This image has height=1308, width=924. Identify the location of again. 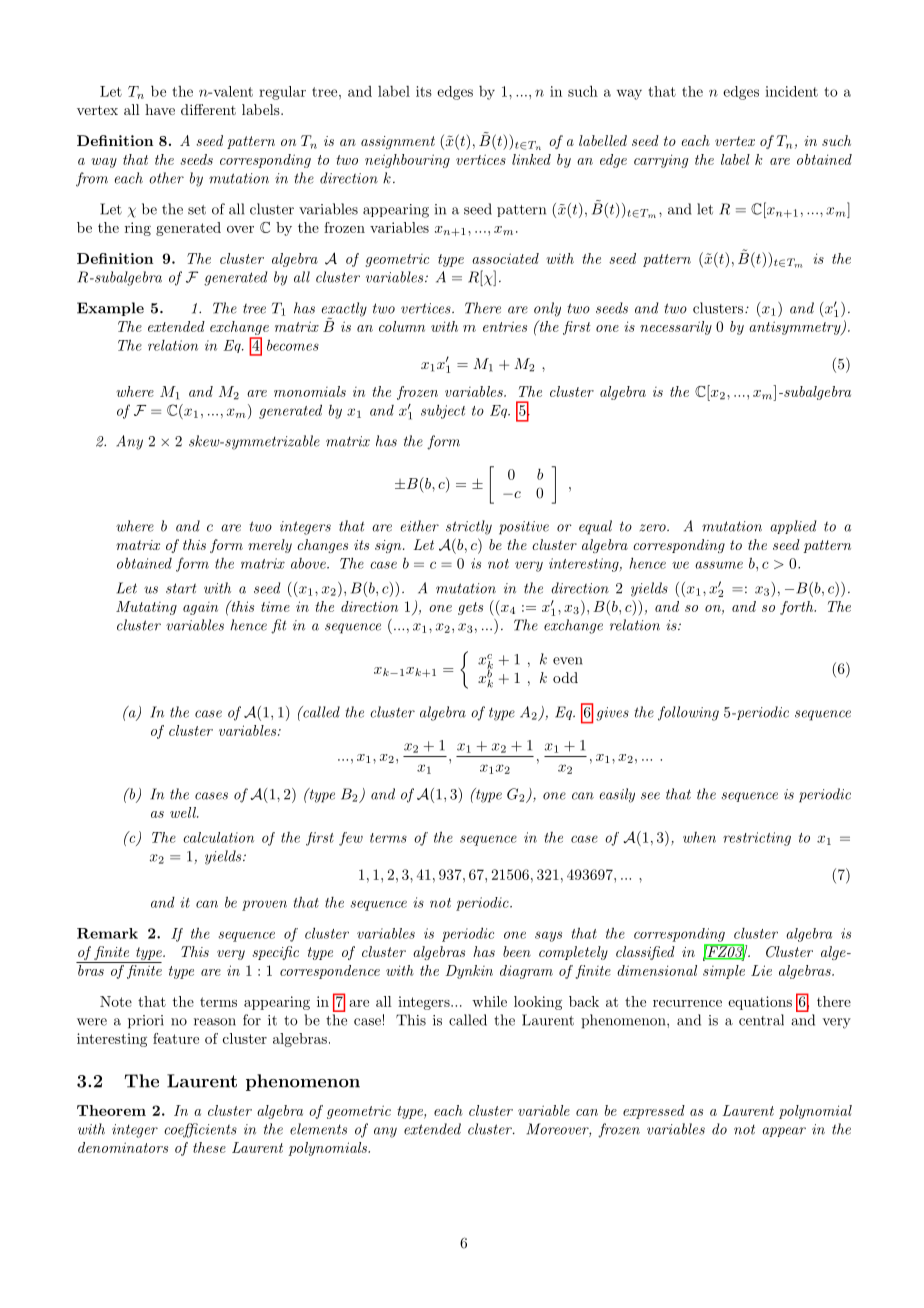
(200, 608).
